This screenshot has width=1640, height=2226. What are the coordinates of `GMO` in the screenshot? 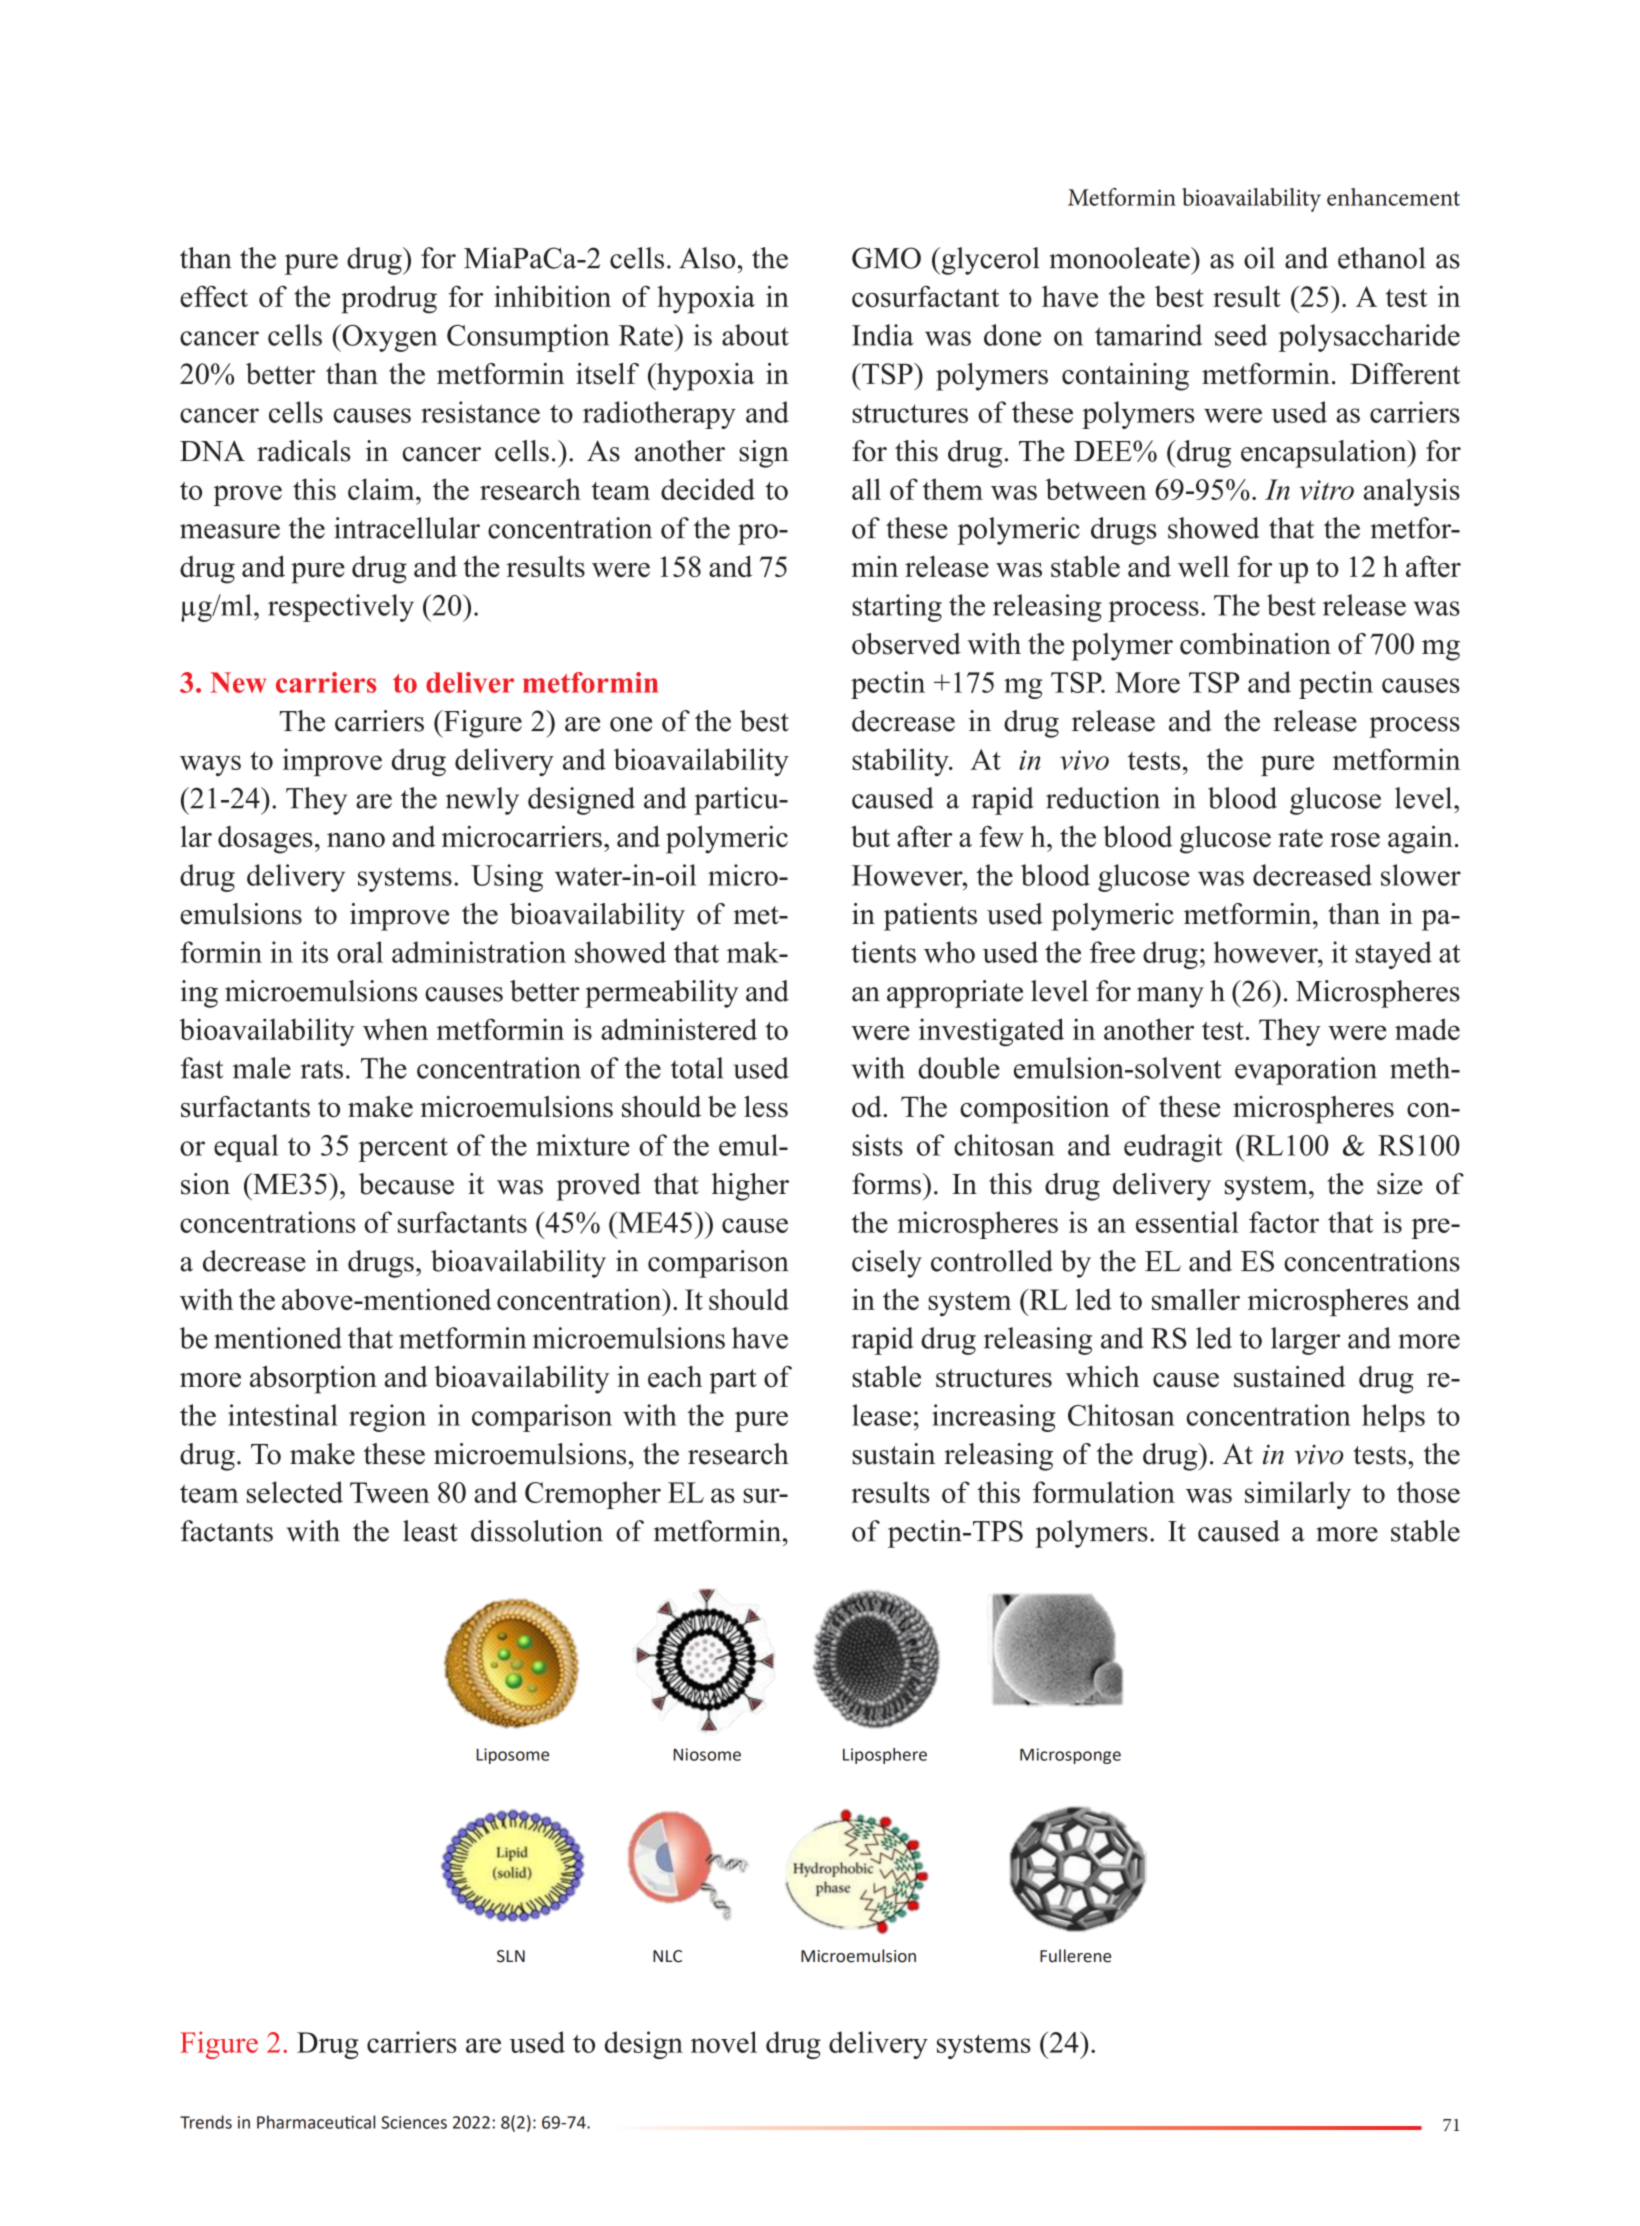 It's located at (886, 258).
